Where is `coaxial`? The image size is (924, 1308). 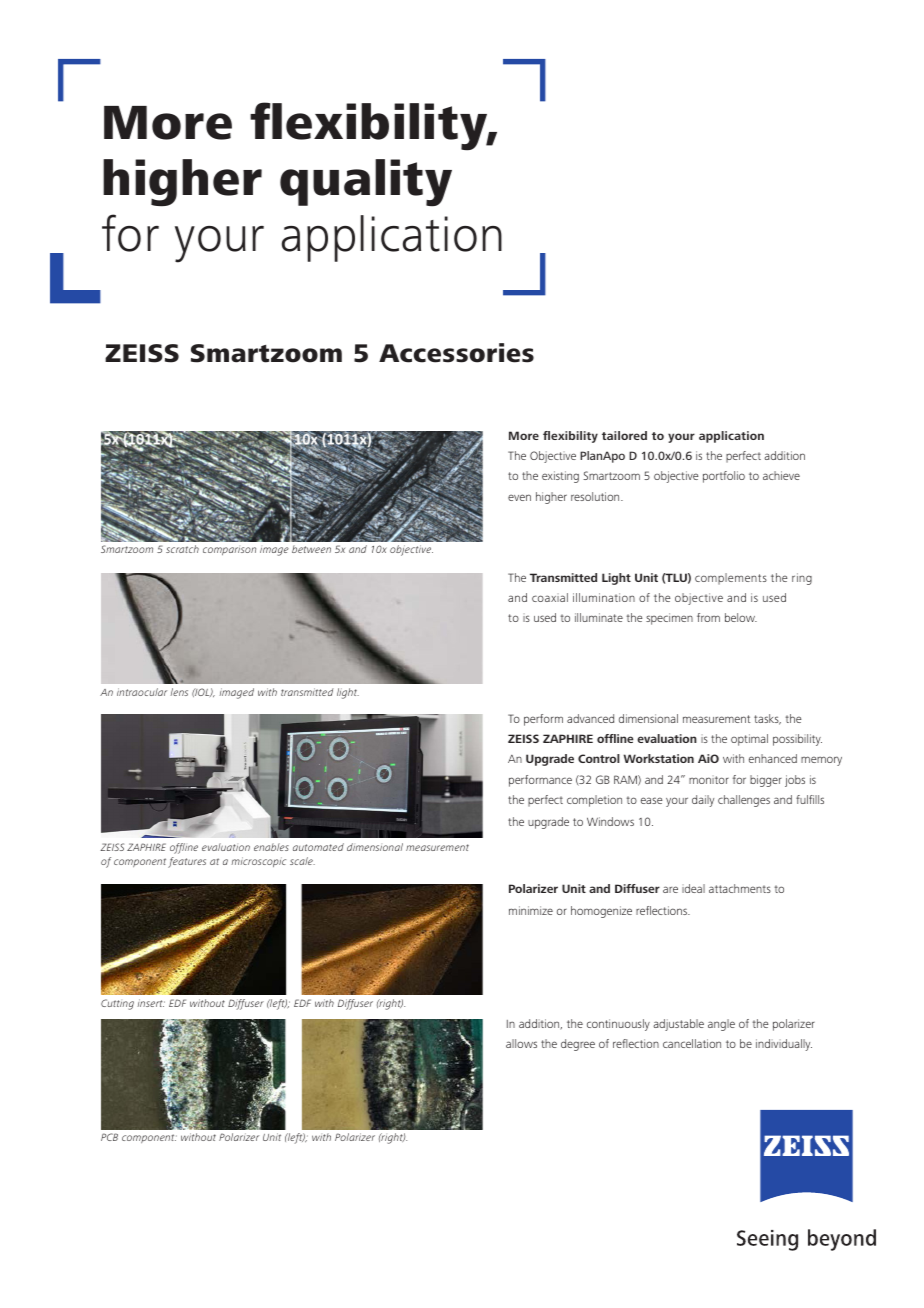 coaxial is located at coordinates (550, 597).
